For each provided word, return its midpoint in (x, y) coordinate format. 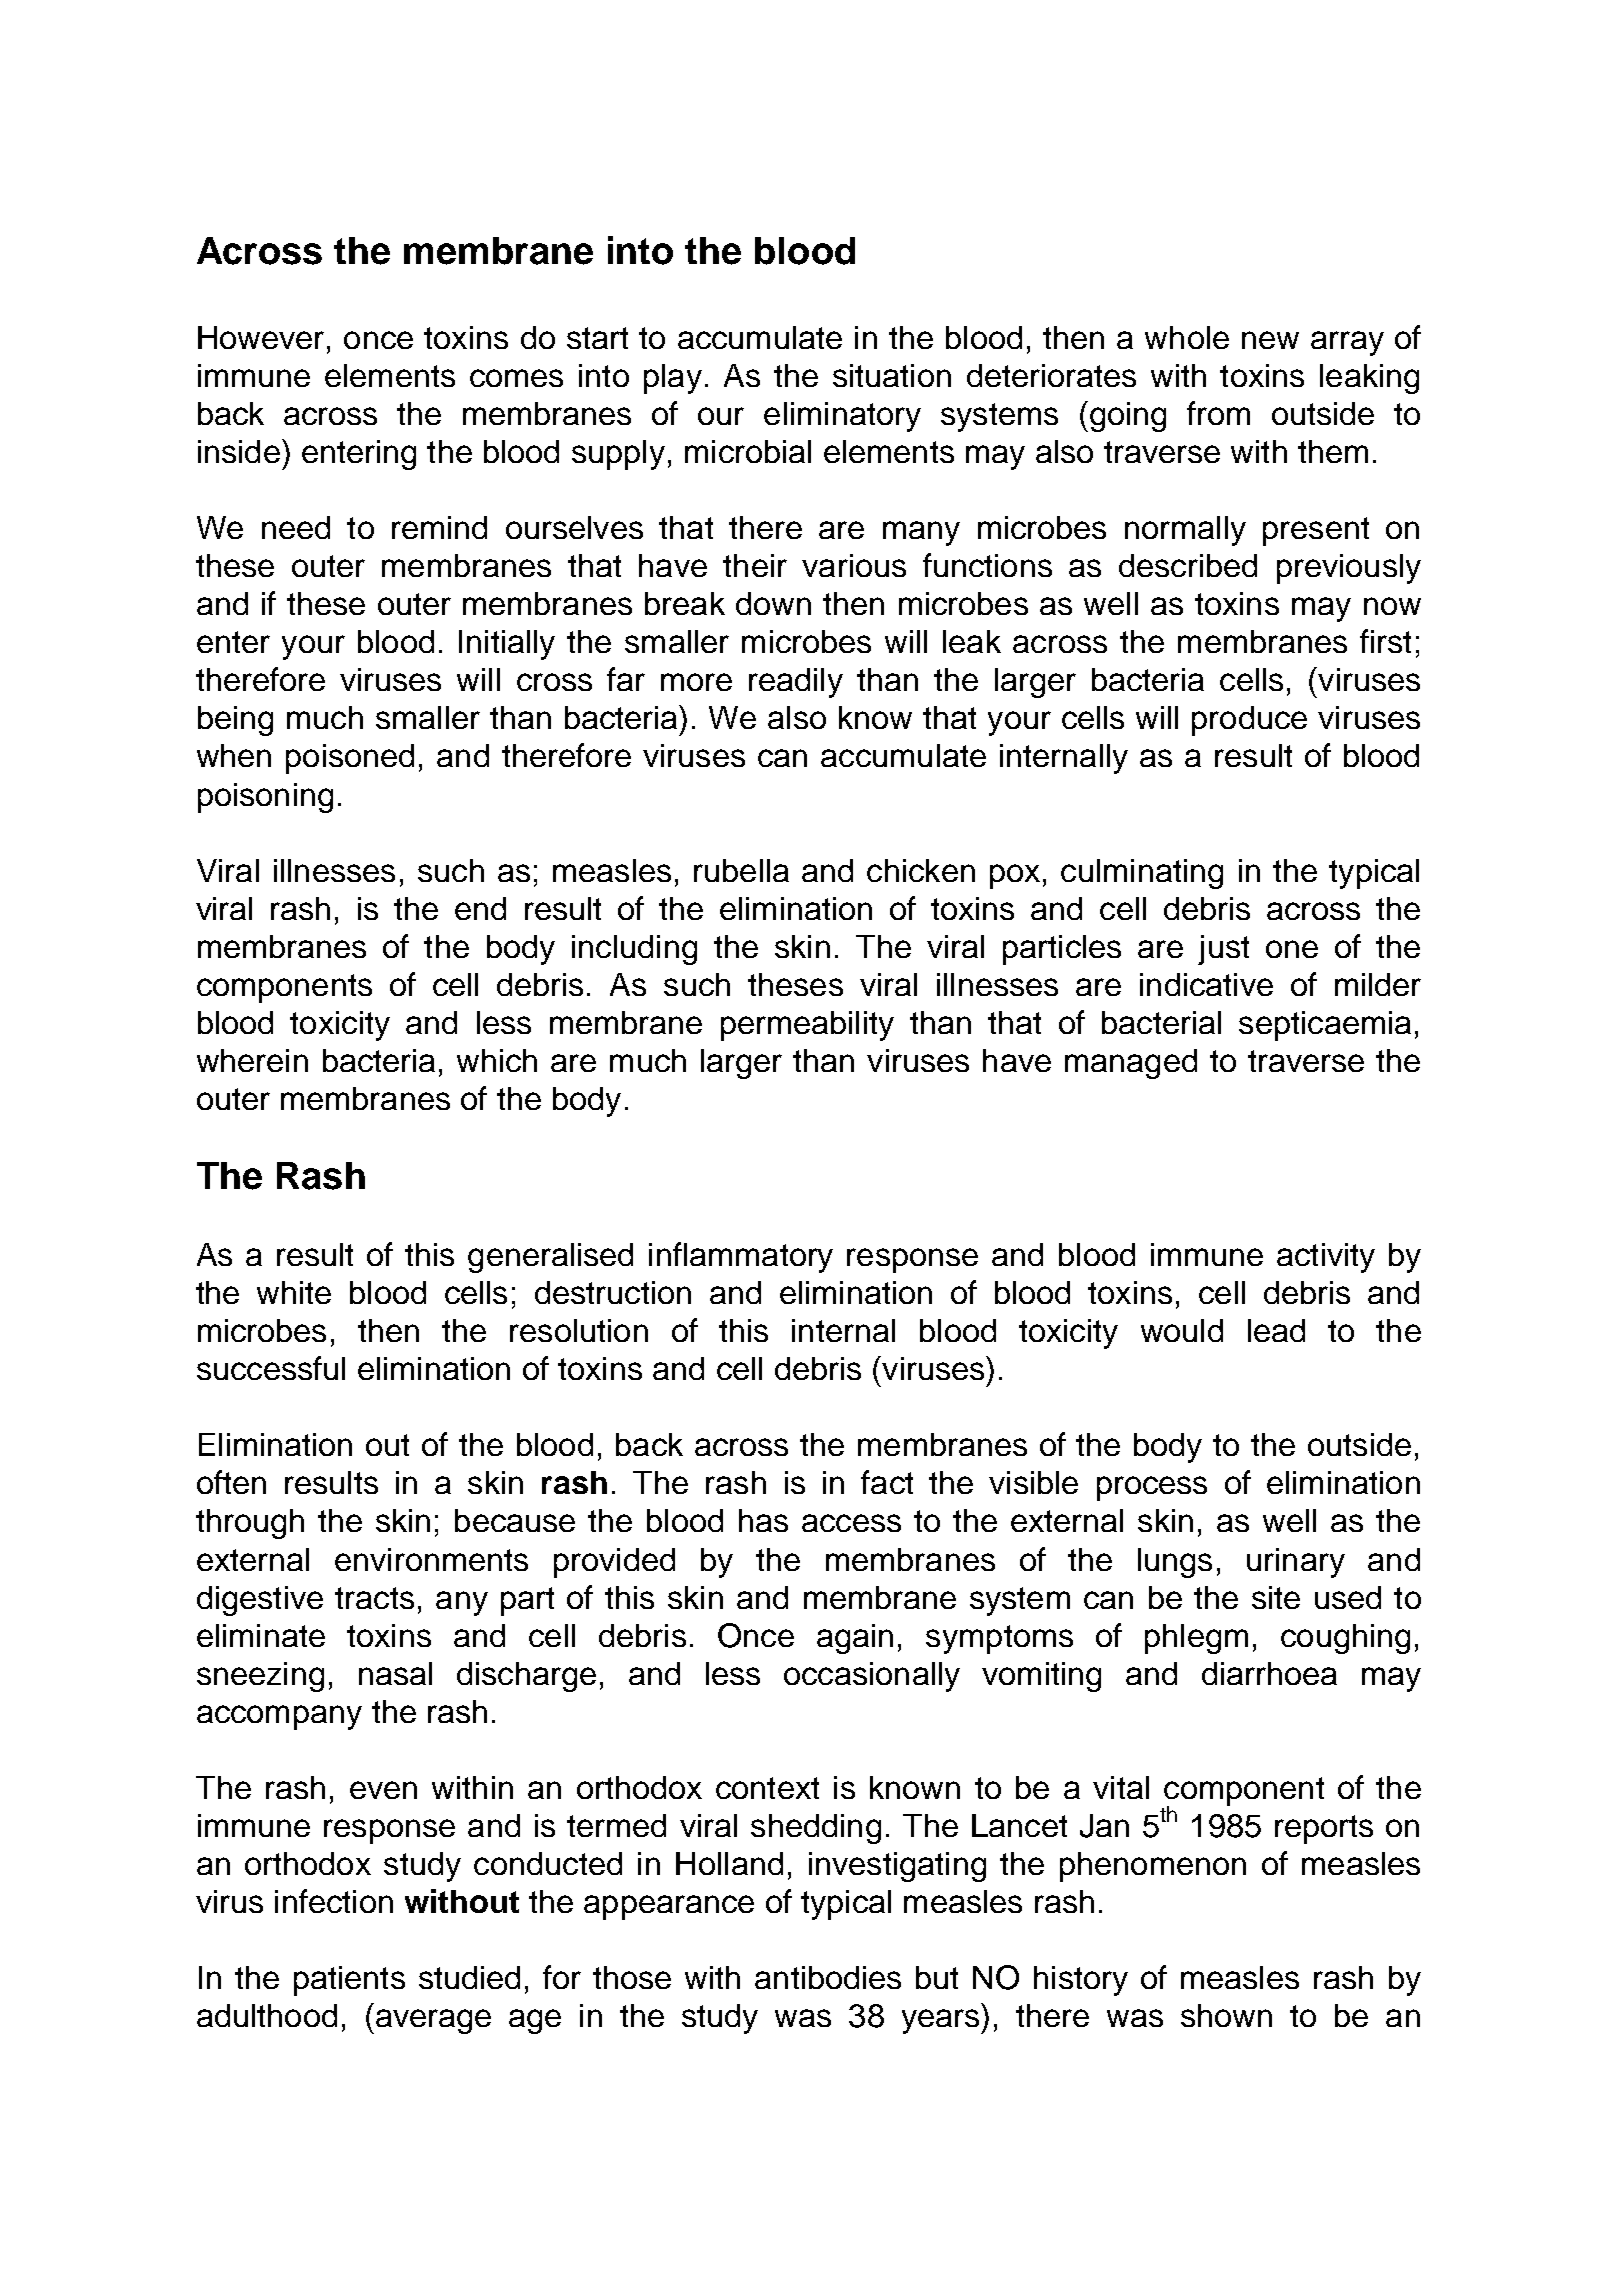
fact (887, 1482)
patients (349, 1981)
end (480, 908)
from (1218, 413)
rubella (741, 870)
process (1152, 1488)
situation (892, 375)
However (261, 337)
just (1223, 950)
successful (271, 1368)
